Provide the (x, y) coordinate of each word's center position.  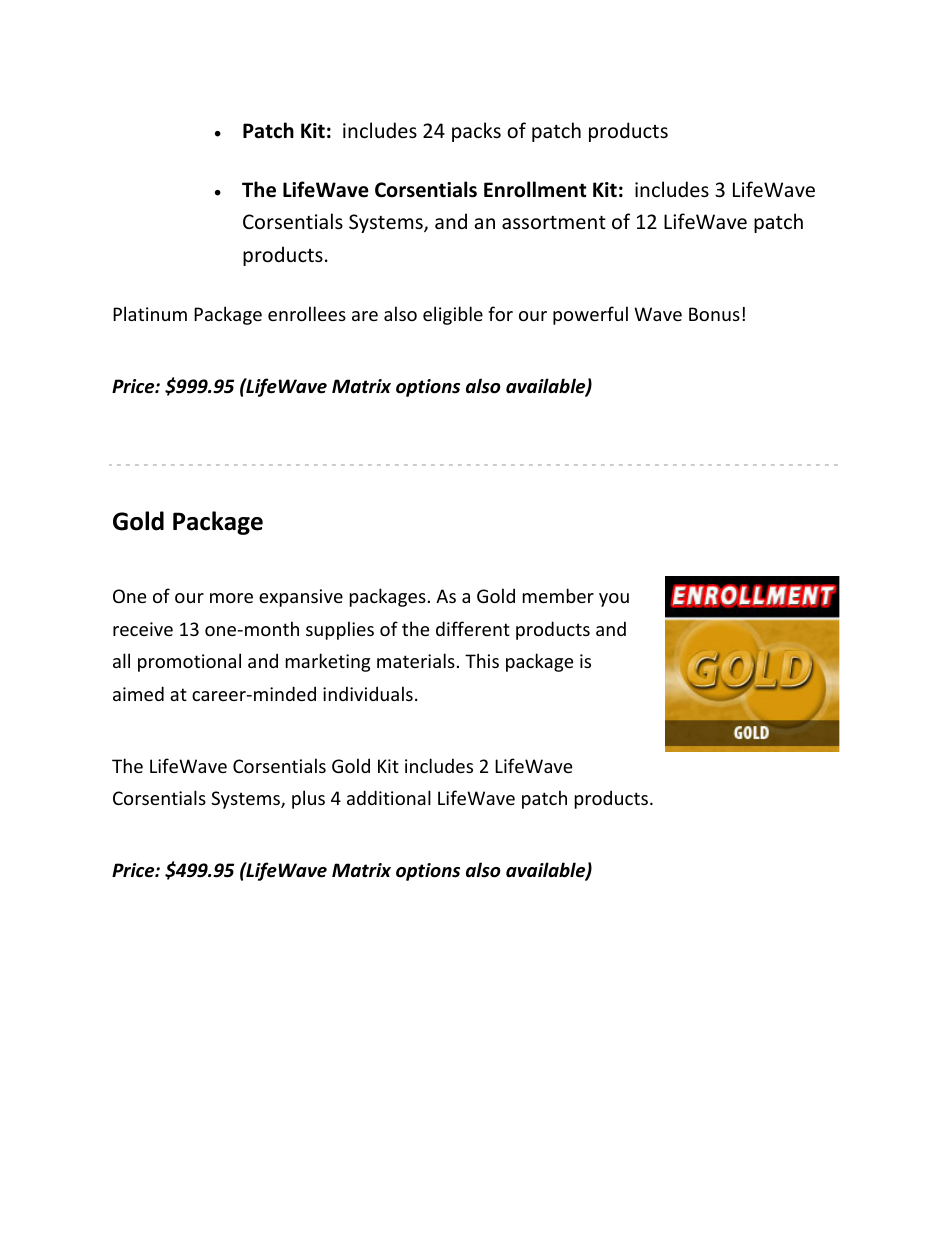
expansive (301, 598)
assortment (554, 223)
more (231, 598)
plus (308, 799)
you (614, 600)
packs (476, 132)
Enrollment (535, 189)
